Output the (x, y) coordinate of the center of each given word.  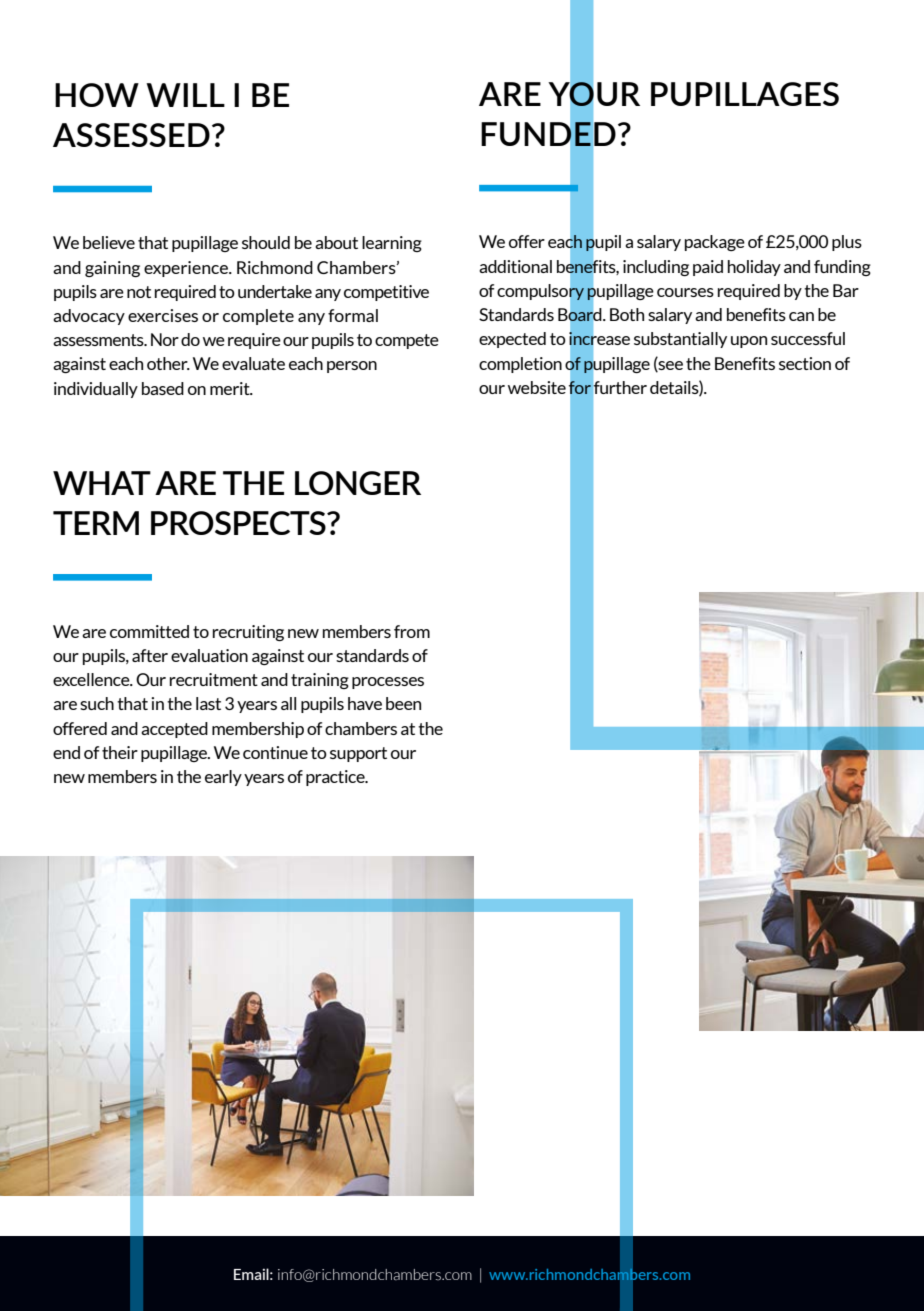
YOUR (594, 94)
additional (515, 266)
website (537, 387)
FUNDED (548, 133)
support (358, 754)
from (412, 631)
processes (388, 683)
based (163, 388)
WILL (185, 95)
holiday (754, 268)
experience (187, 269)
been (403, 703)
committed (149, 631)
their (120, 752)
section (805, 363)
